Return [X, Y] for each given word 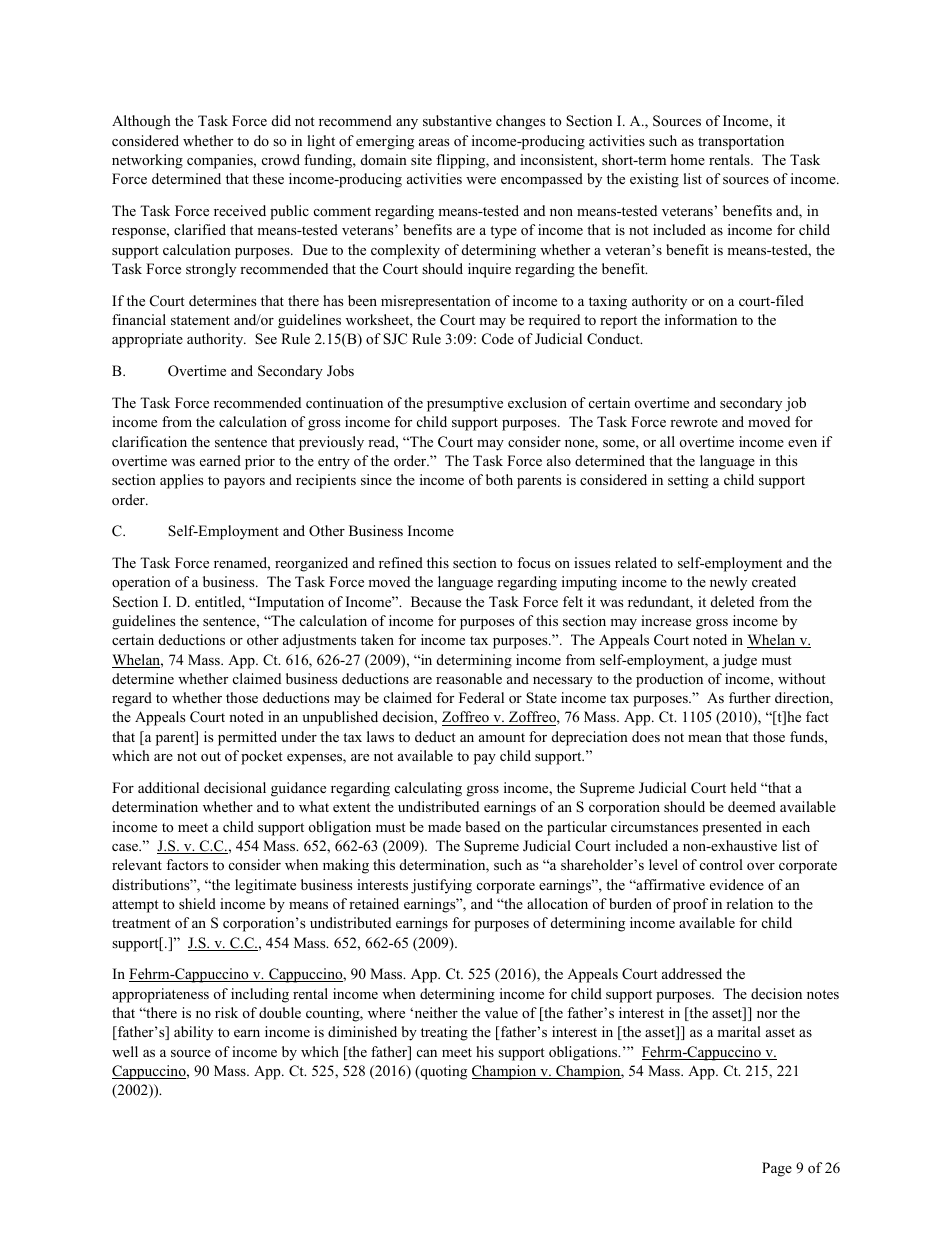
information [701, 319]
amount [502, 737]
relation [749, 903]
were [481, 180]
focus [533, 562]
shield [197, 903]
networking [147, 161]
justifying [441, 886]
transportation [741, 142]
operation [141, 583]
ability [193, 1033]
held [744, 787]
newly [728, 583]
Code [498, 339]
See [266, 339]
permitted [247, 738]
